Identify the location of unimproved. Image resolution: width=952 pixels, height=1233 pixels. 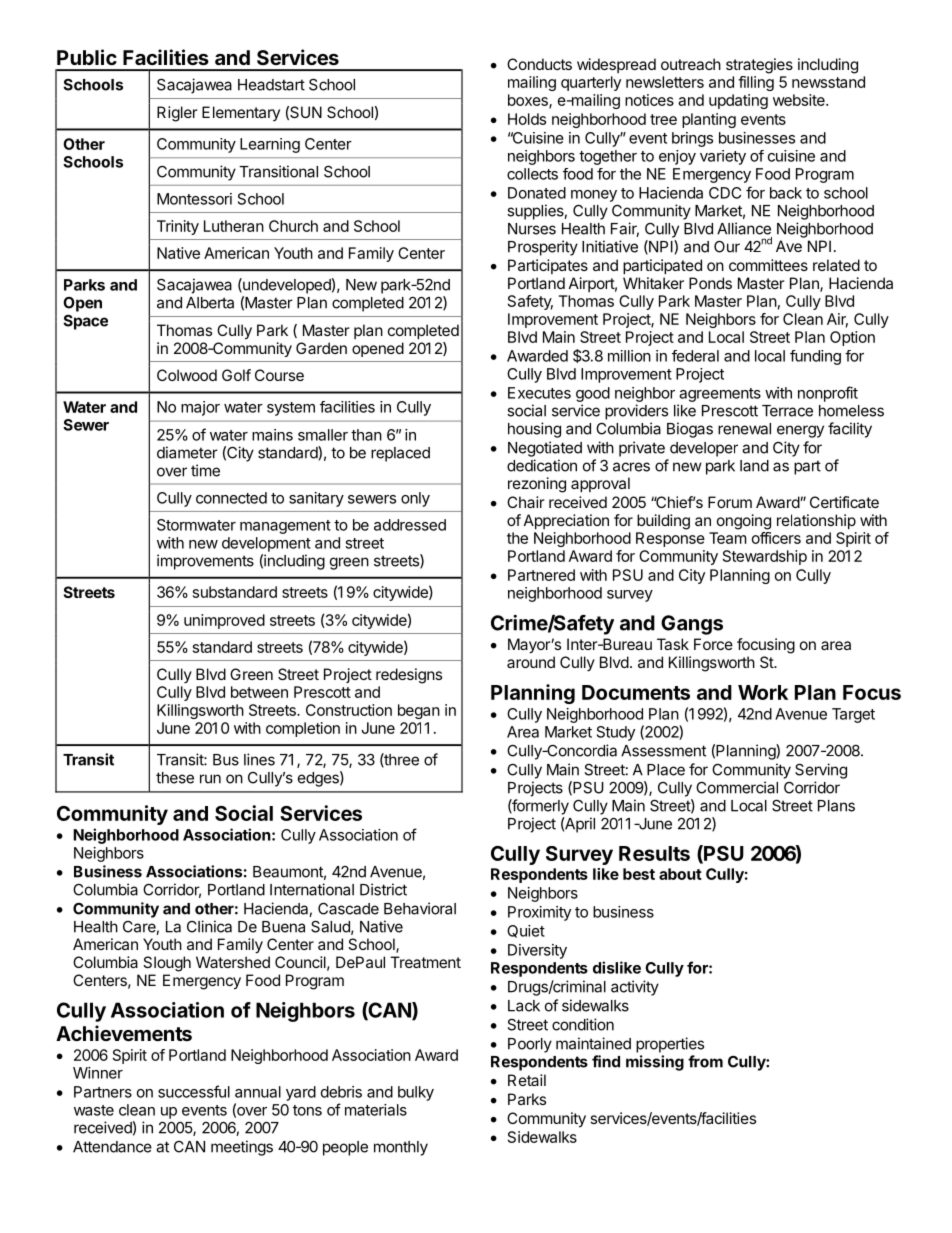
(224, 621).
